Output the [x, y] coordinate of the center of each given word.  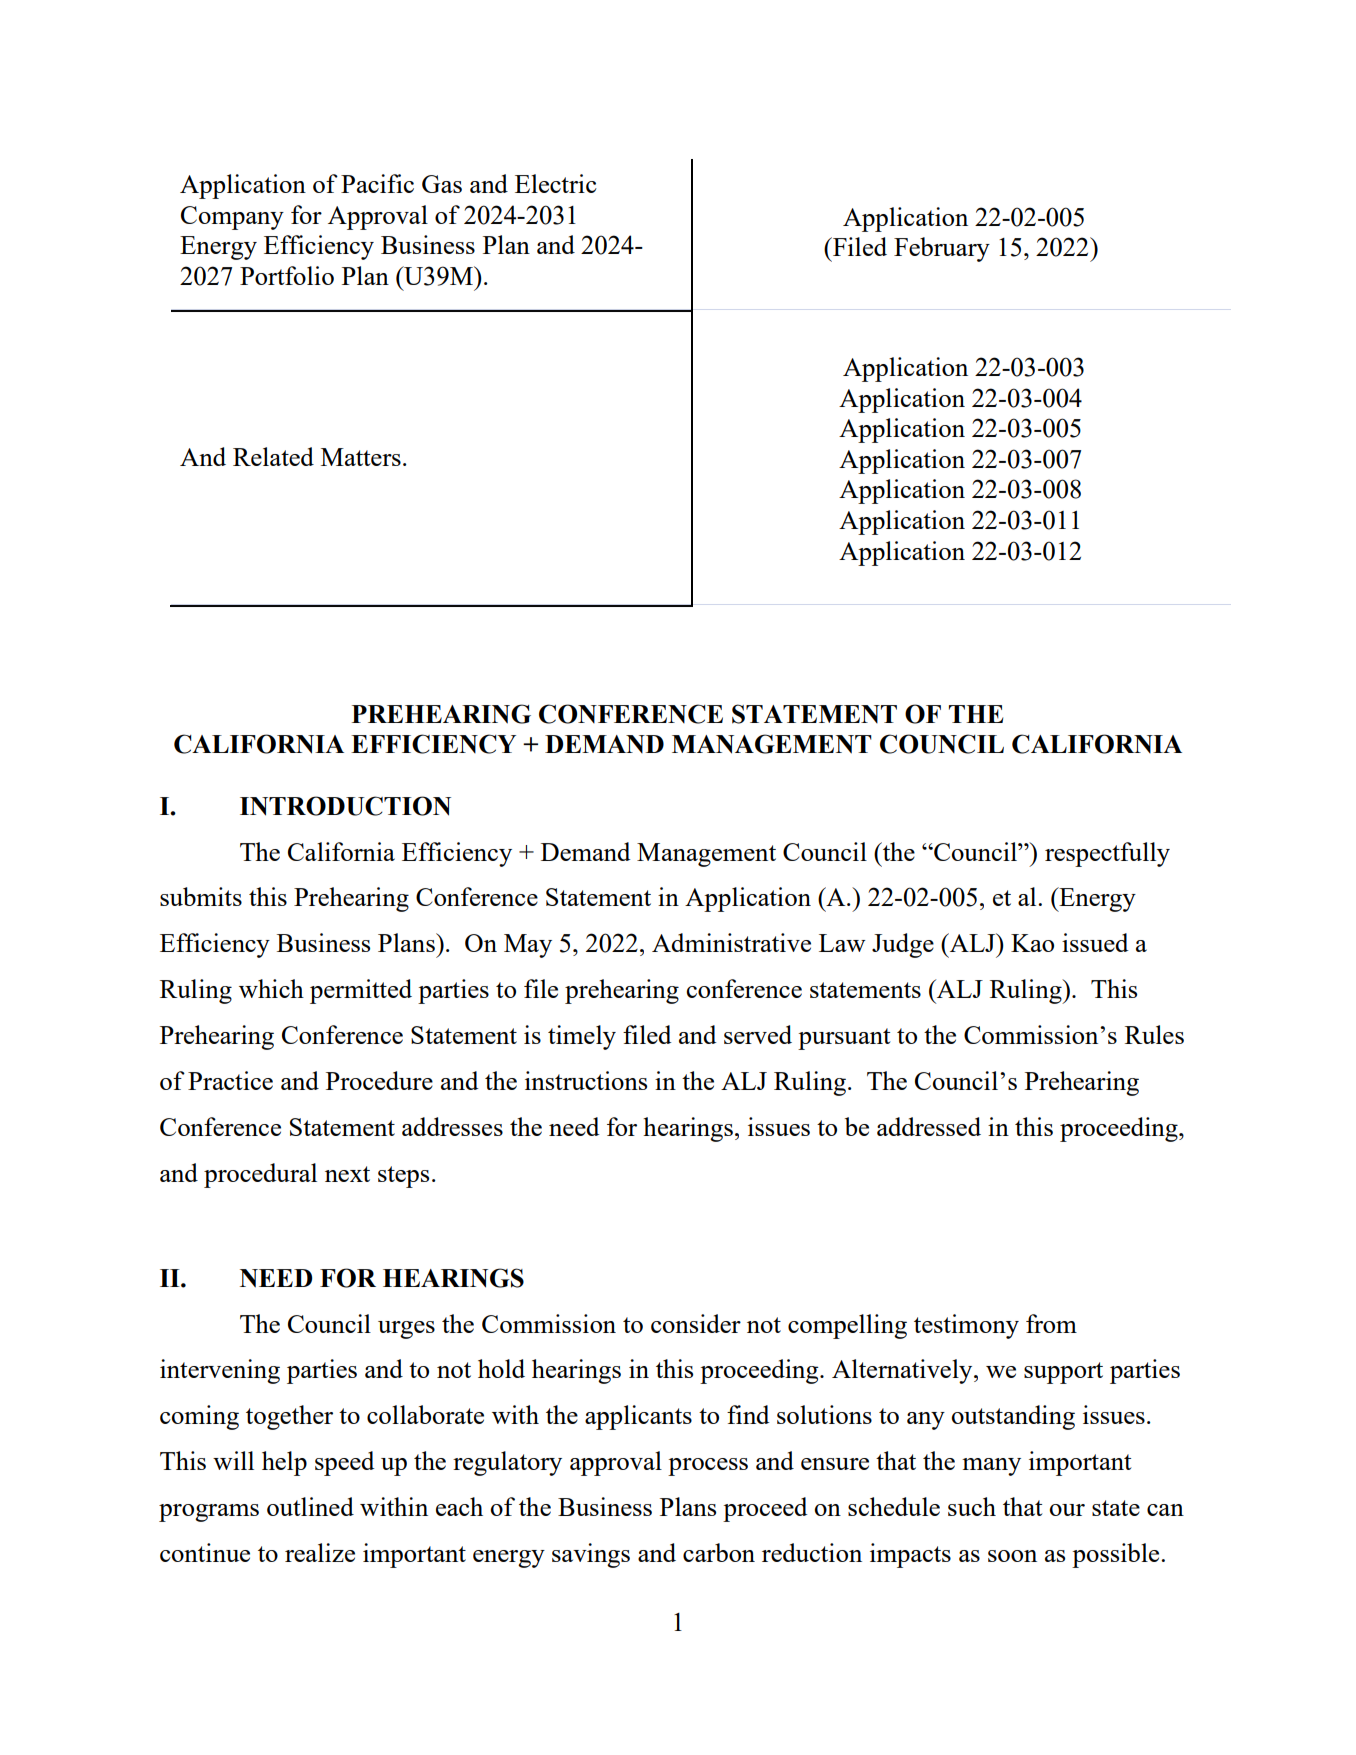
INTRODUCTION [345, 806]
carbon [719, 1552]
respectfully [1107, 854]
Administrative [731, 942]
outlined [310, 1506]
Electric [556, 183]
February [942, 249]
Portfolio [287, 275]
